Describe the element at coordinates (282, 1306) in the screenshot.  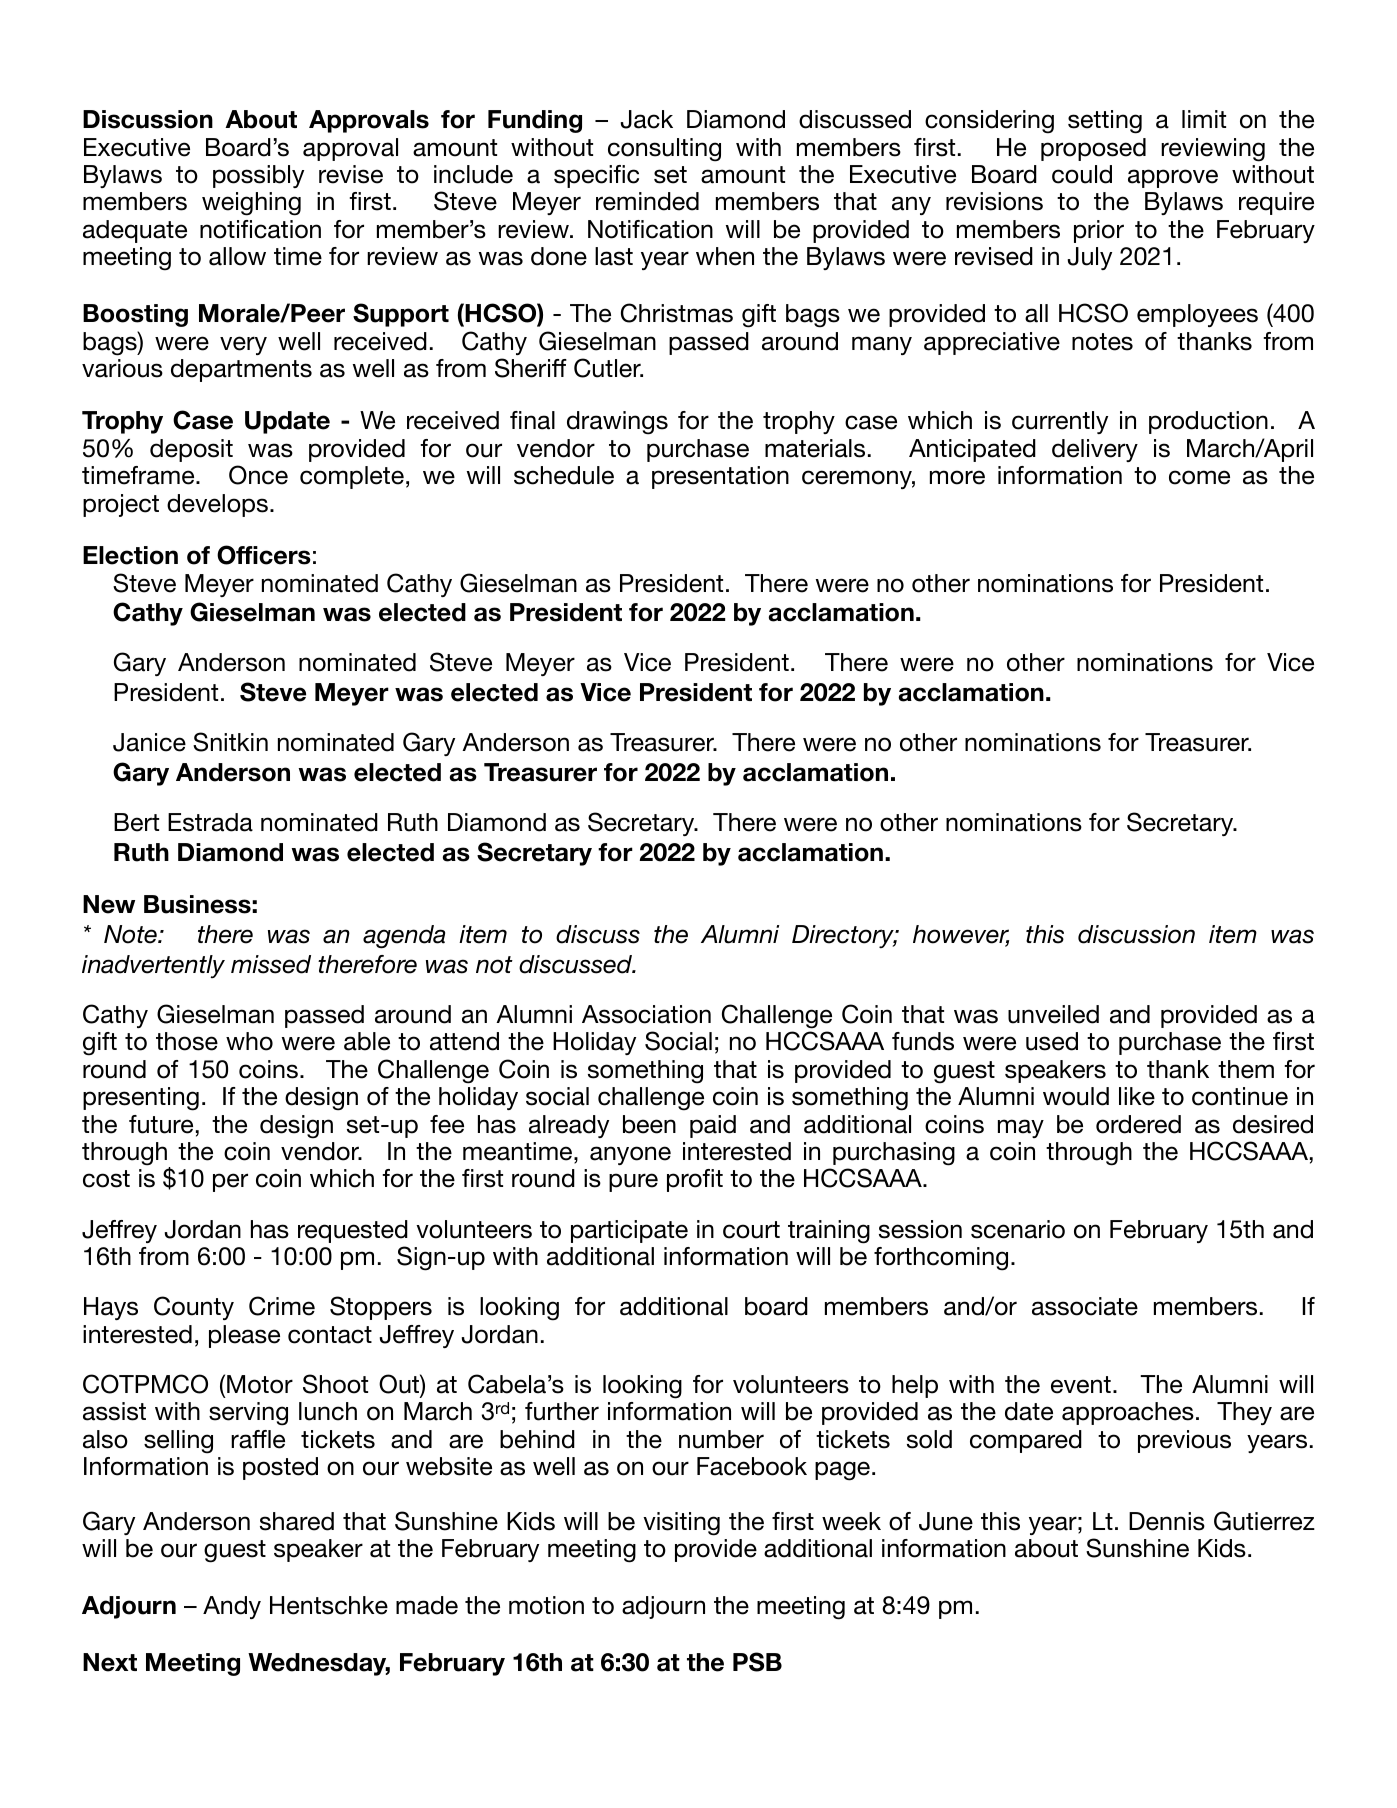
I see `Crime` at that location.
